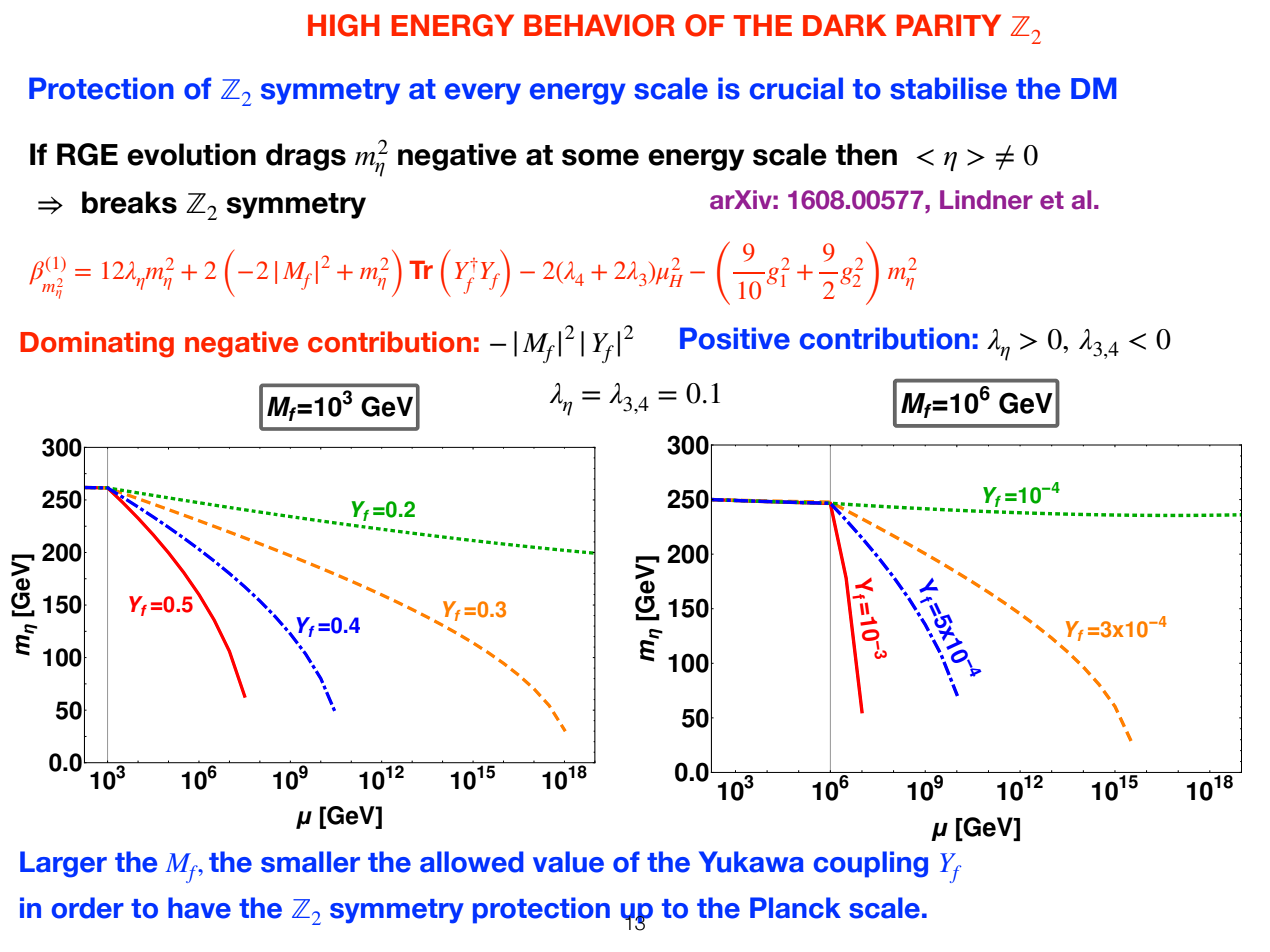  I want to click on DARK, so click(845, 25).
